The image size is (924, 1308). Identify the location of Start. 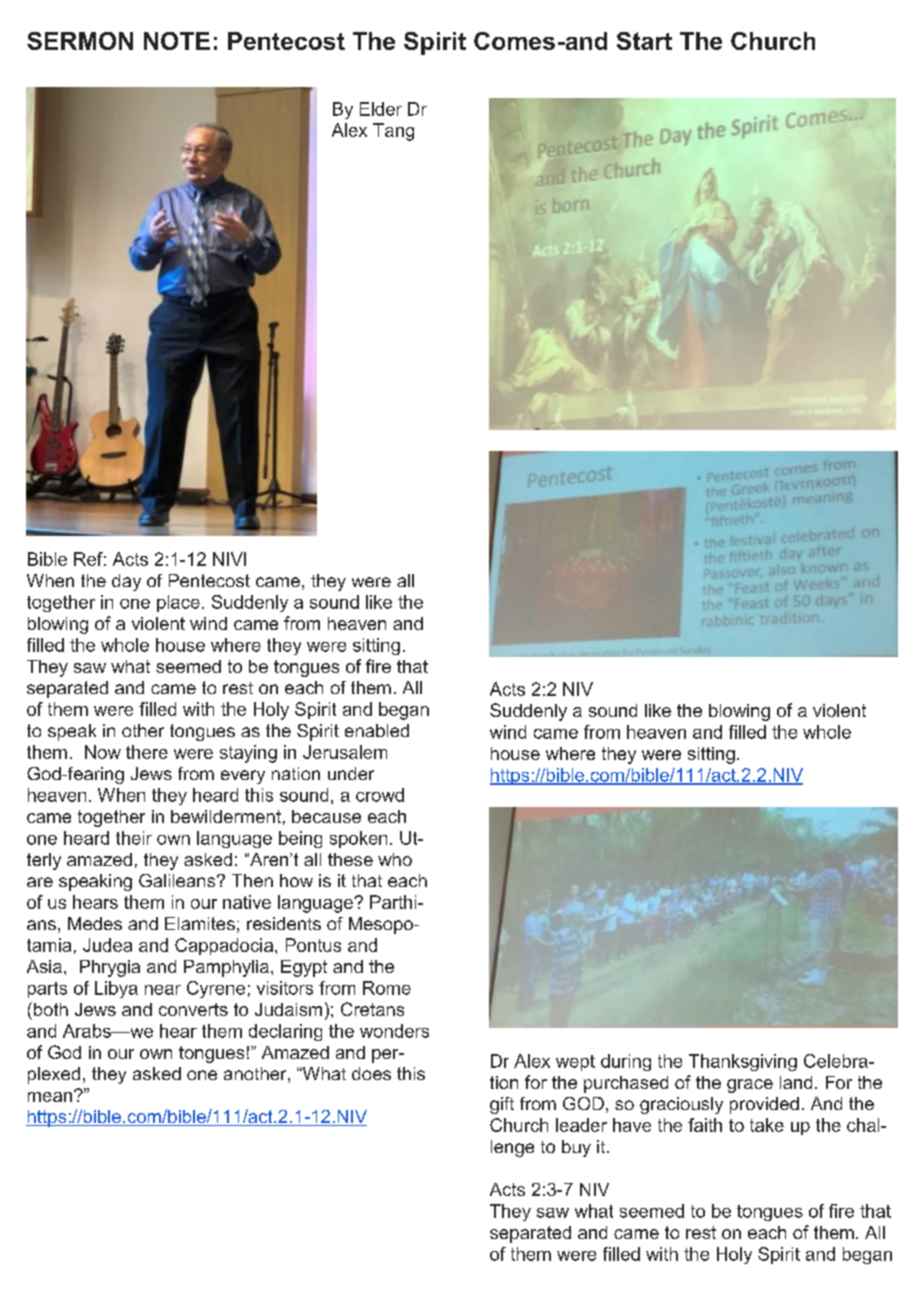
(644, 41).
